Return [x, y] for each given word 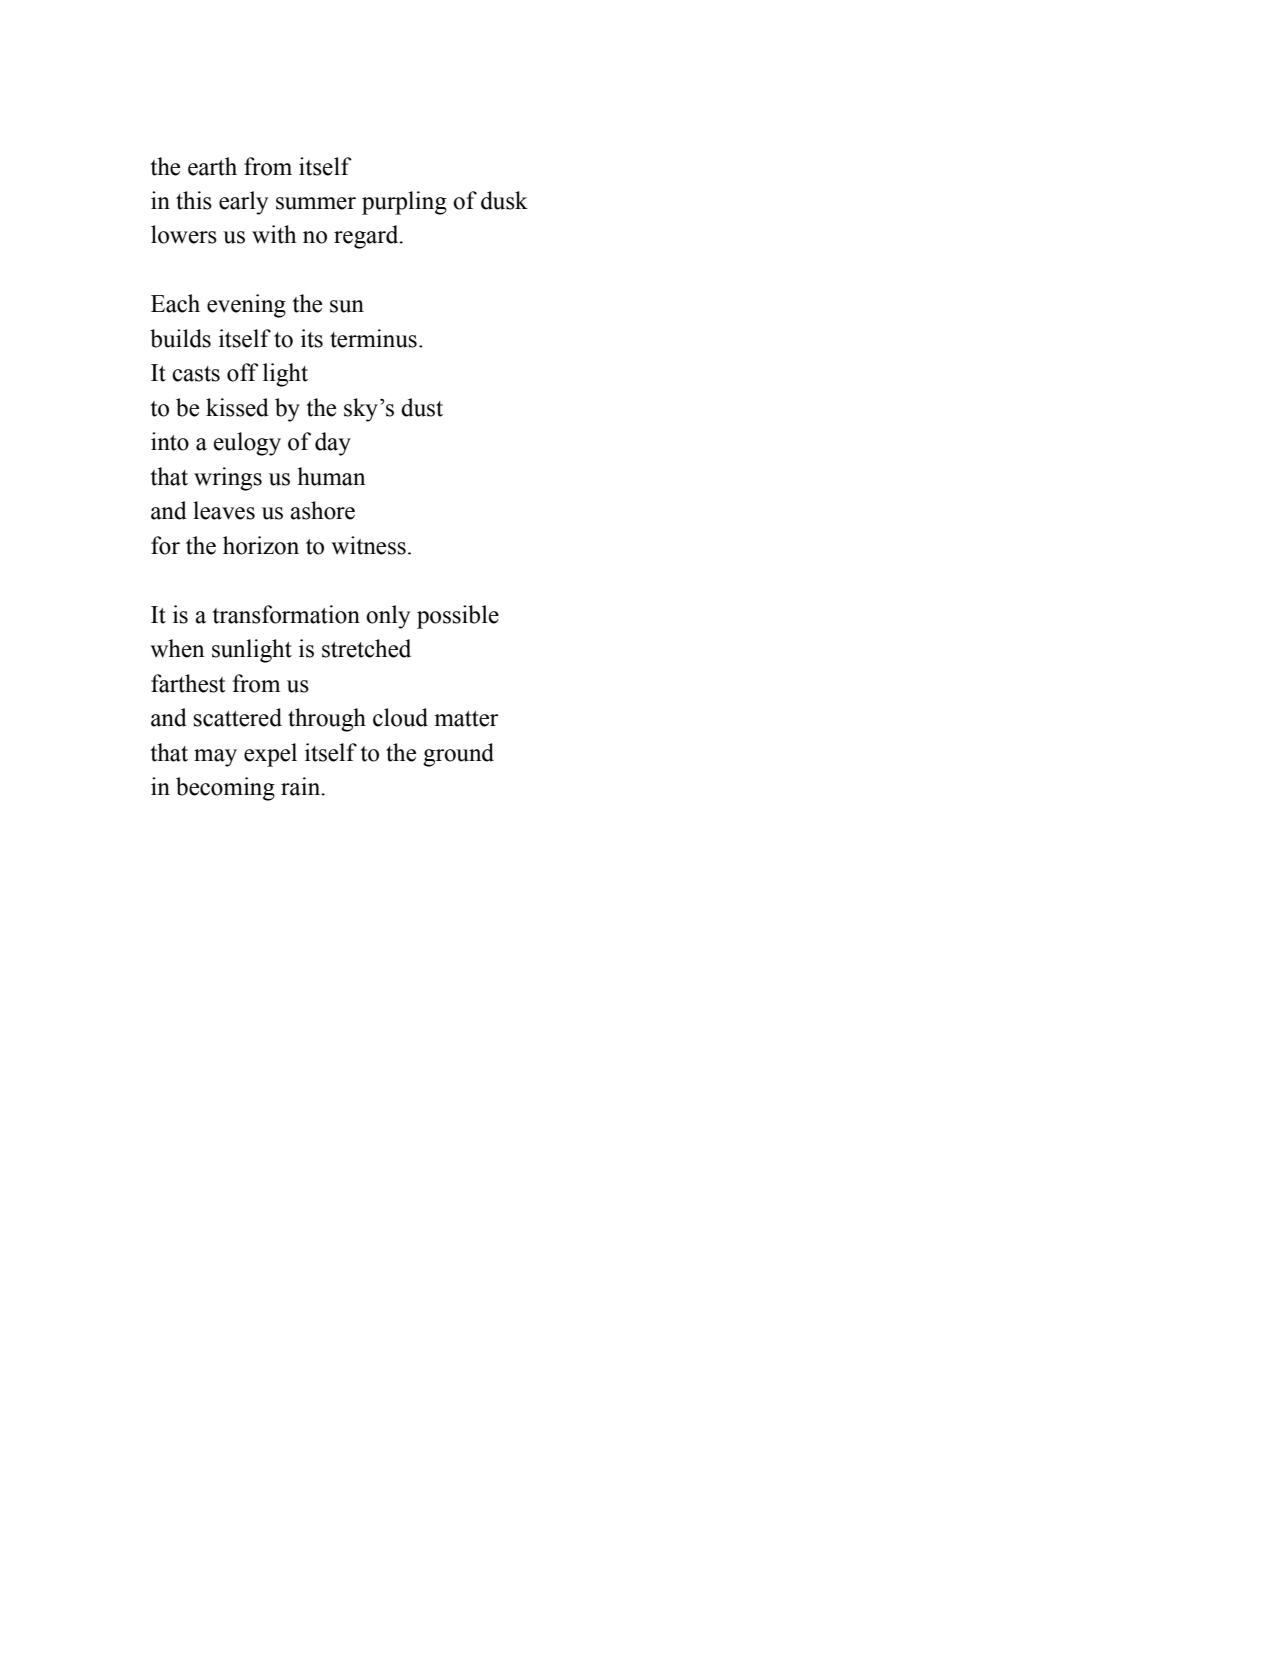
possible [458, 617]
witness [368, 545]
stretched [366, 648]
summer [316, 203]
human [331, 476]
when [177, 648]
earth [212, 166]
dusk [504, 200]
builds [180, 338]
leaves [224, 510]
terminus [373, 338]
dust [422, 407]
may [215, 758]
